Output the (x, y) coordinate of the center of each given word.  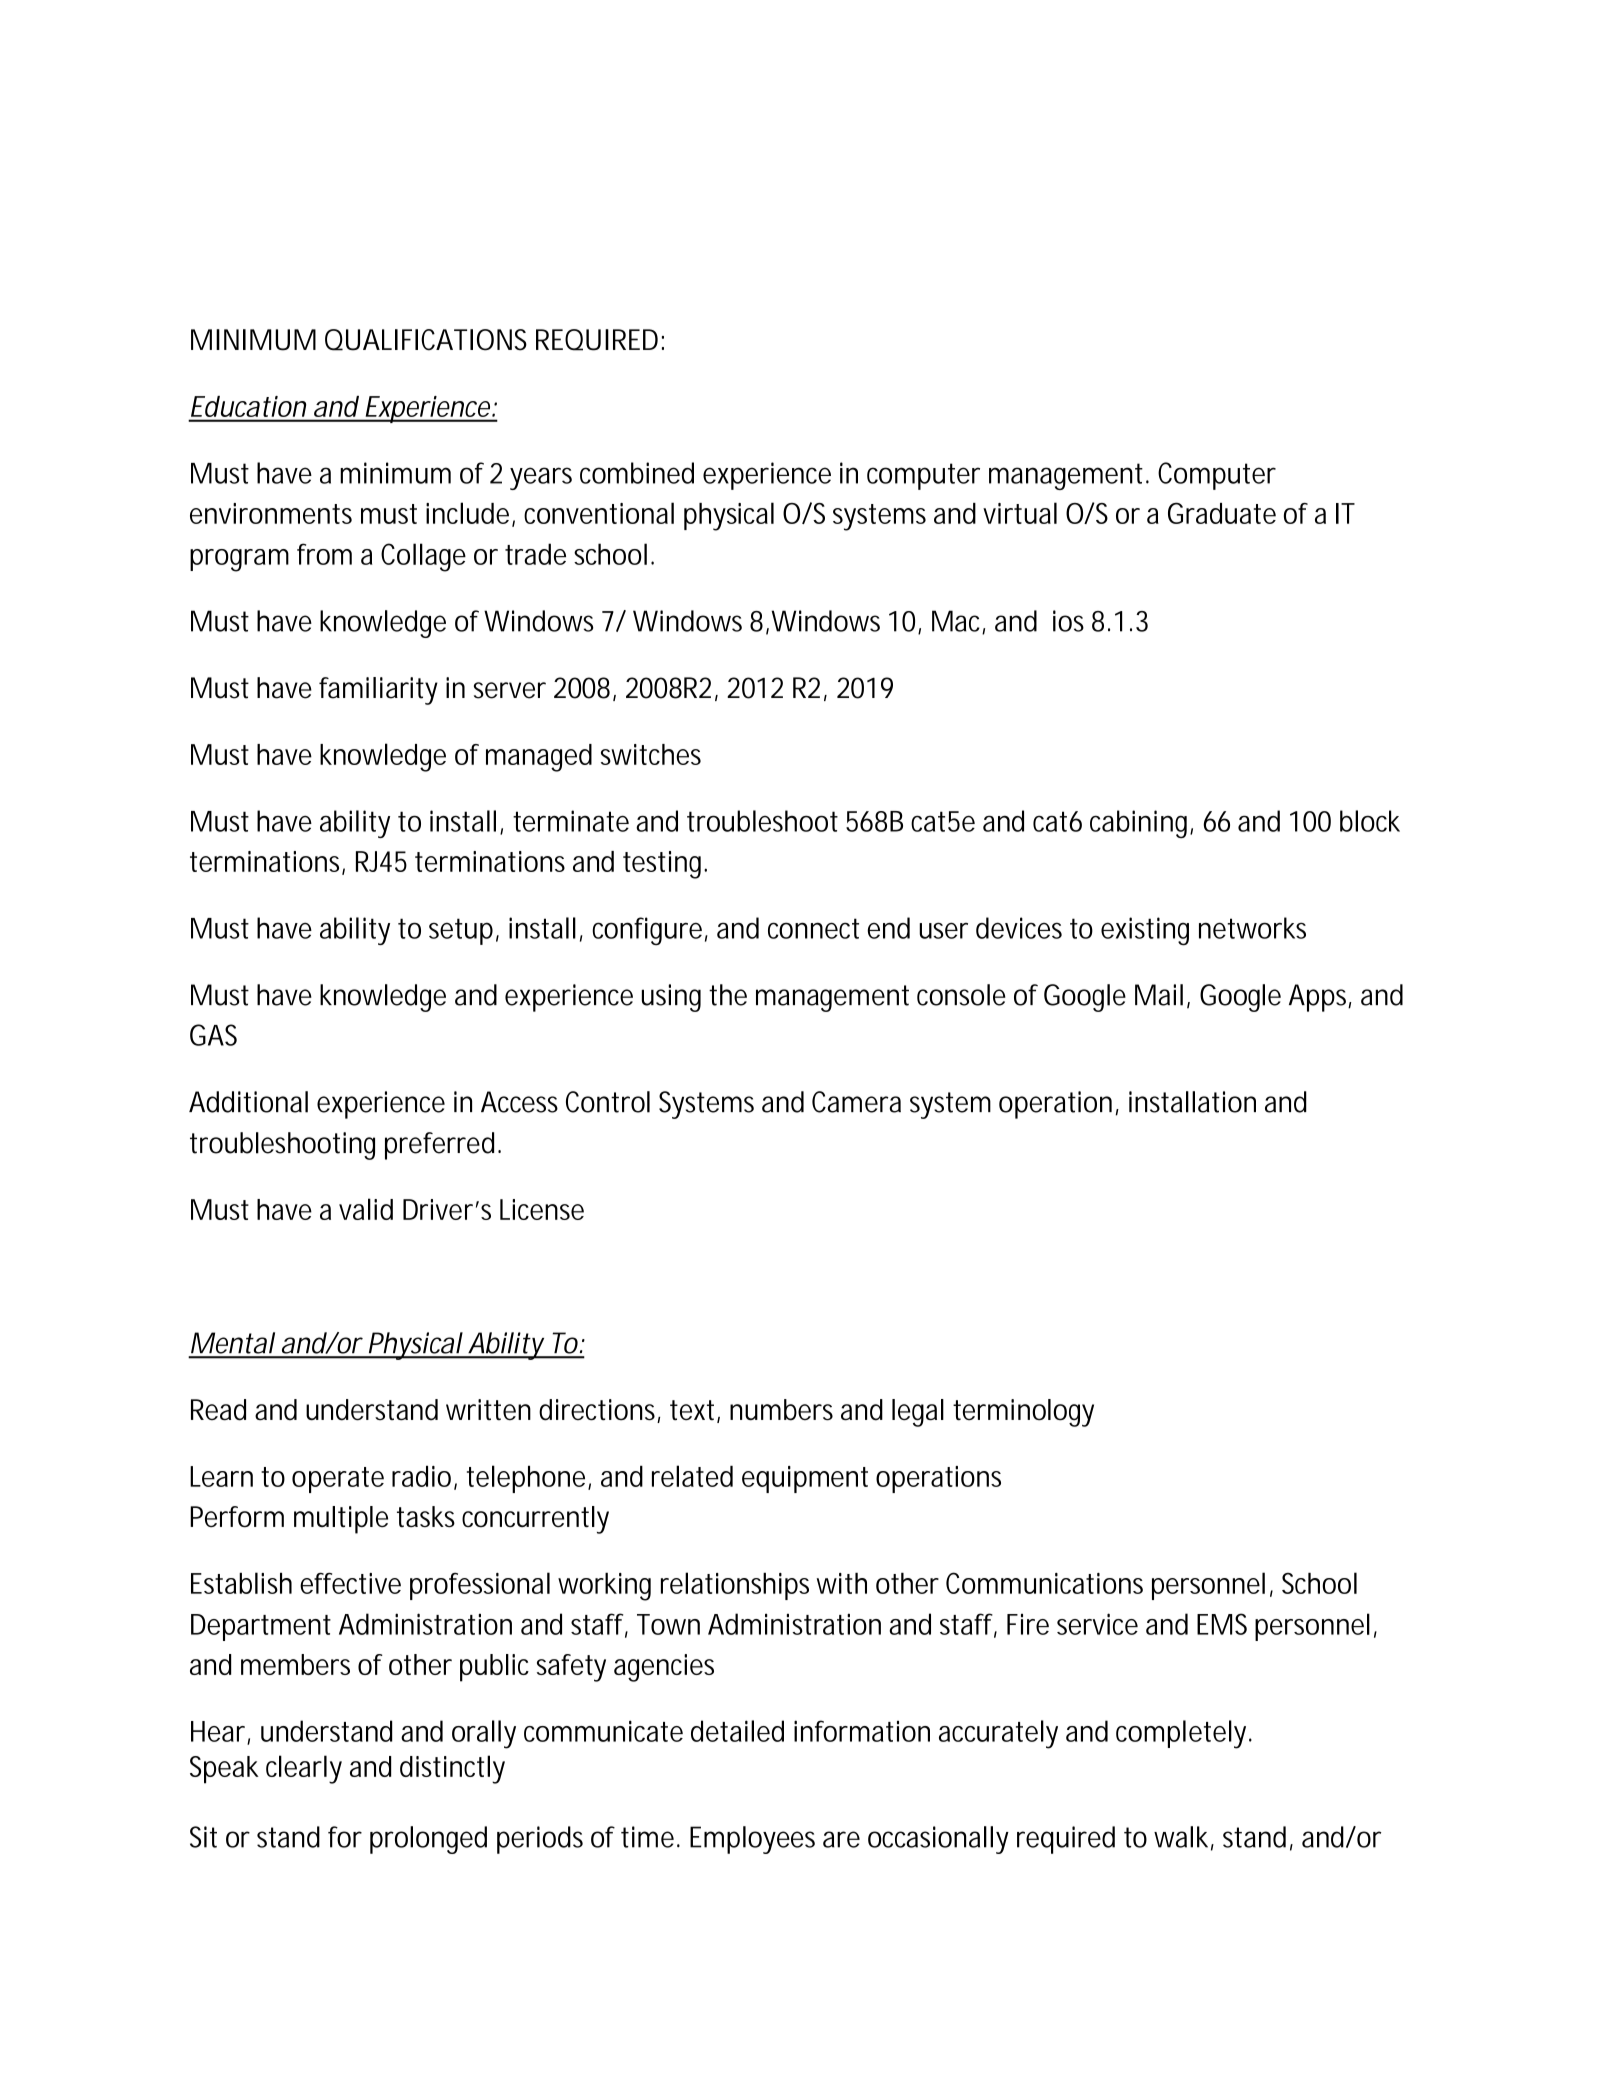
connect (813, 928)
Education (248, 406)
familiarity (378, 691)
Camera (856, 1102)
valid (366, 1209)
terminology (1023, 1413)
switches (651, 754)
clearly (304, 1769)
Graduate (1222, 513)
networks (1252, 928)
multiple (341, 1520)
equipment (805, 1479)
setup (461, 931)
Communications (1044, 1583)
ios (1068, 621)
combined (637, 473)
